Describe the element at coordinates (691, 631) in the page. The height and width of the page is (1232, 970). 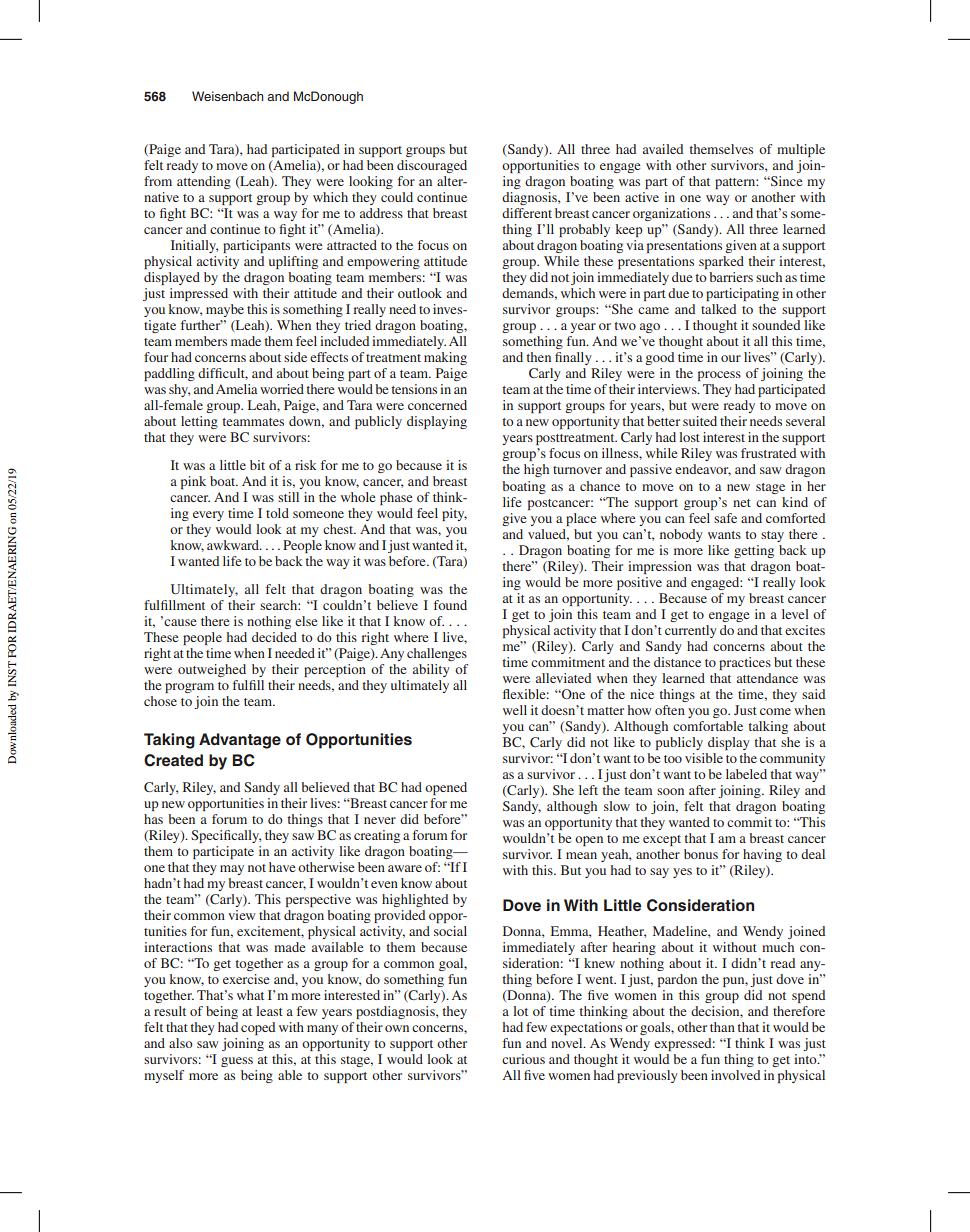
I see `currently` at that location.
